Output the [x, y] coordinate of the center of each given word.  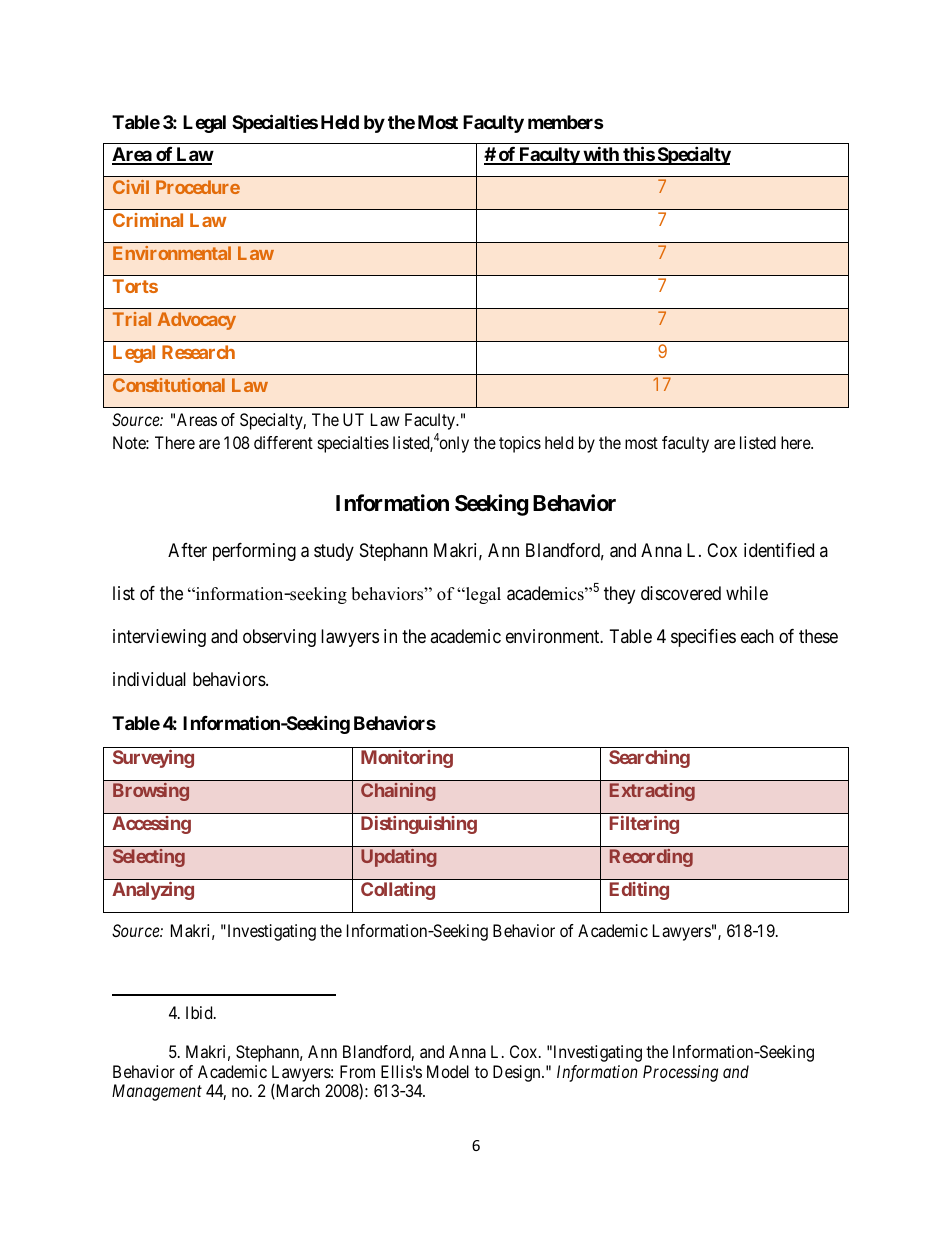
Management [157, 1092]
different [283, 442]
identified [779, 550]
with [601, 155]
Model [448, 1071]
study [334, 552]
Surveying [153, 759]
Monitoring [407, 759]
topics [520, 444]
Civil [131, 187]
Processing [680, 1073]
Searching [649, 759]
